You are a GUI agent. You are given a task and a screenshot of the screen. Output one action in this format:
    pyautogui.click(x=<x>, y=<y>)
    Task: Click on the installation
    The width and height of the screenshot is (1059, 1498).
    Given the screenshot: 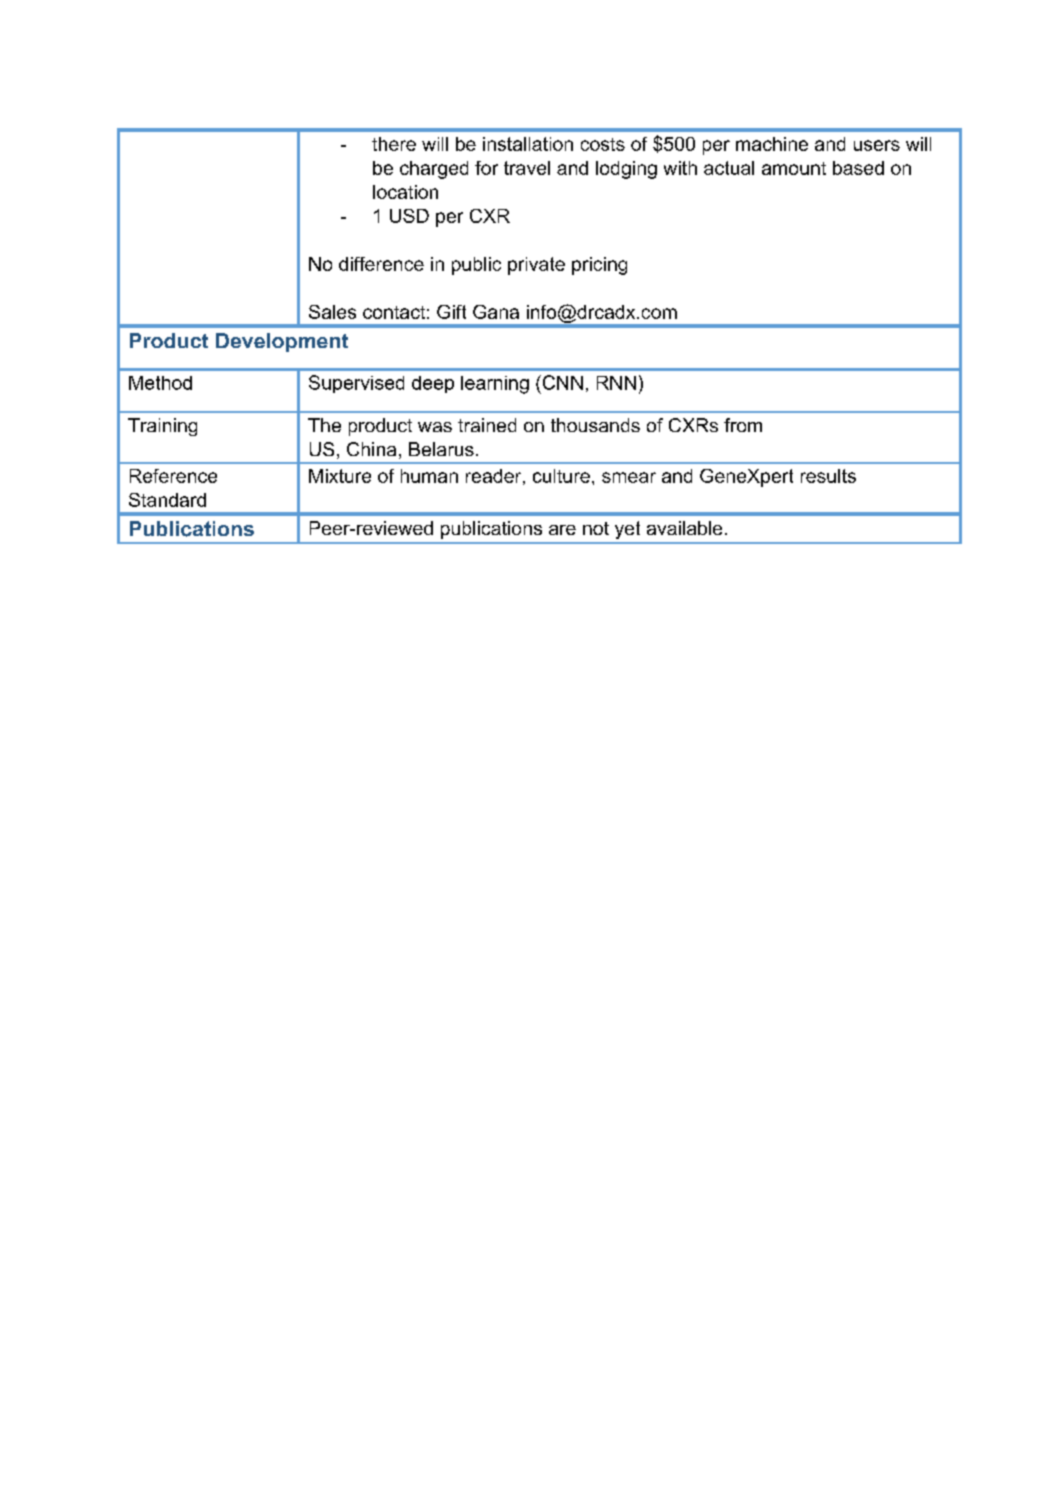 What is the action you would take?
    pyautogui.click(x=528, y=144)
